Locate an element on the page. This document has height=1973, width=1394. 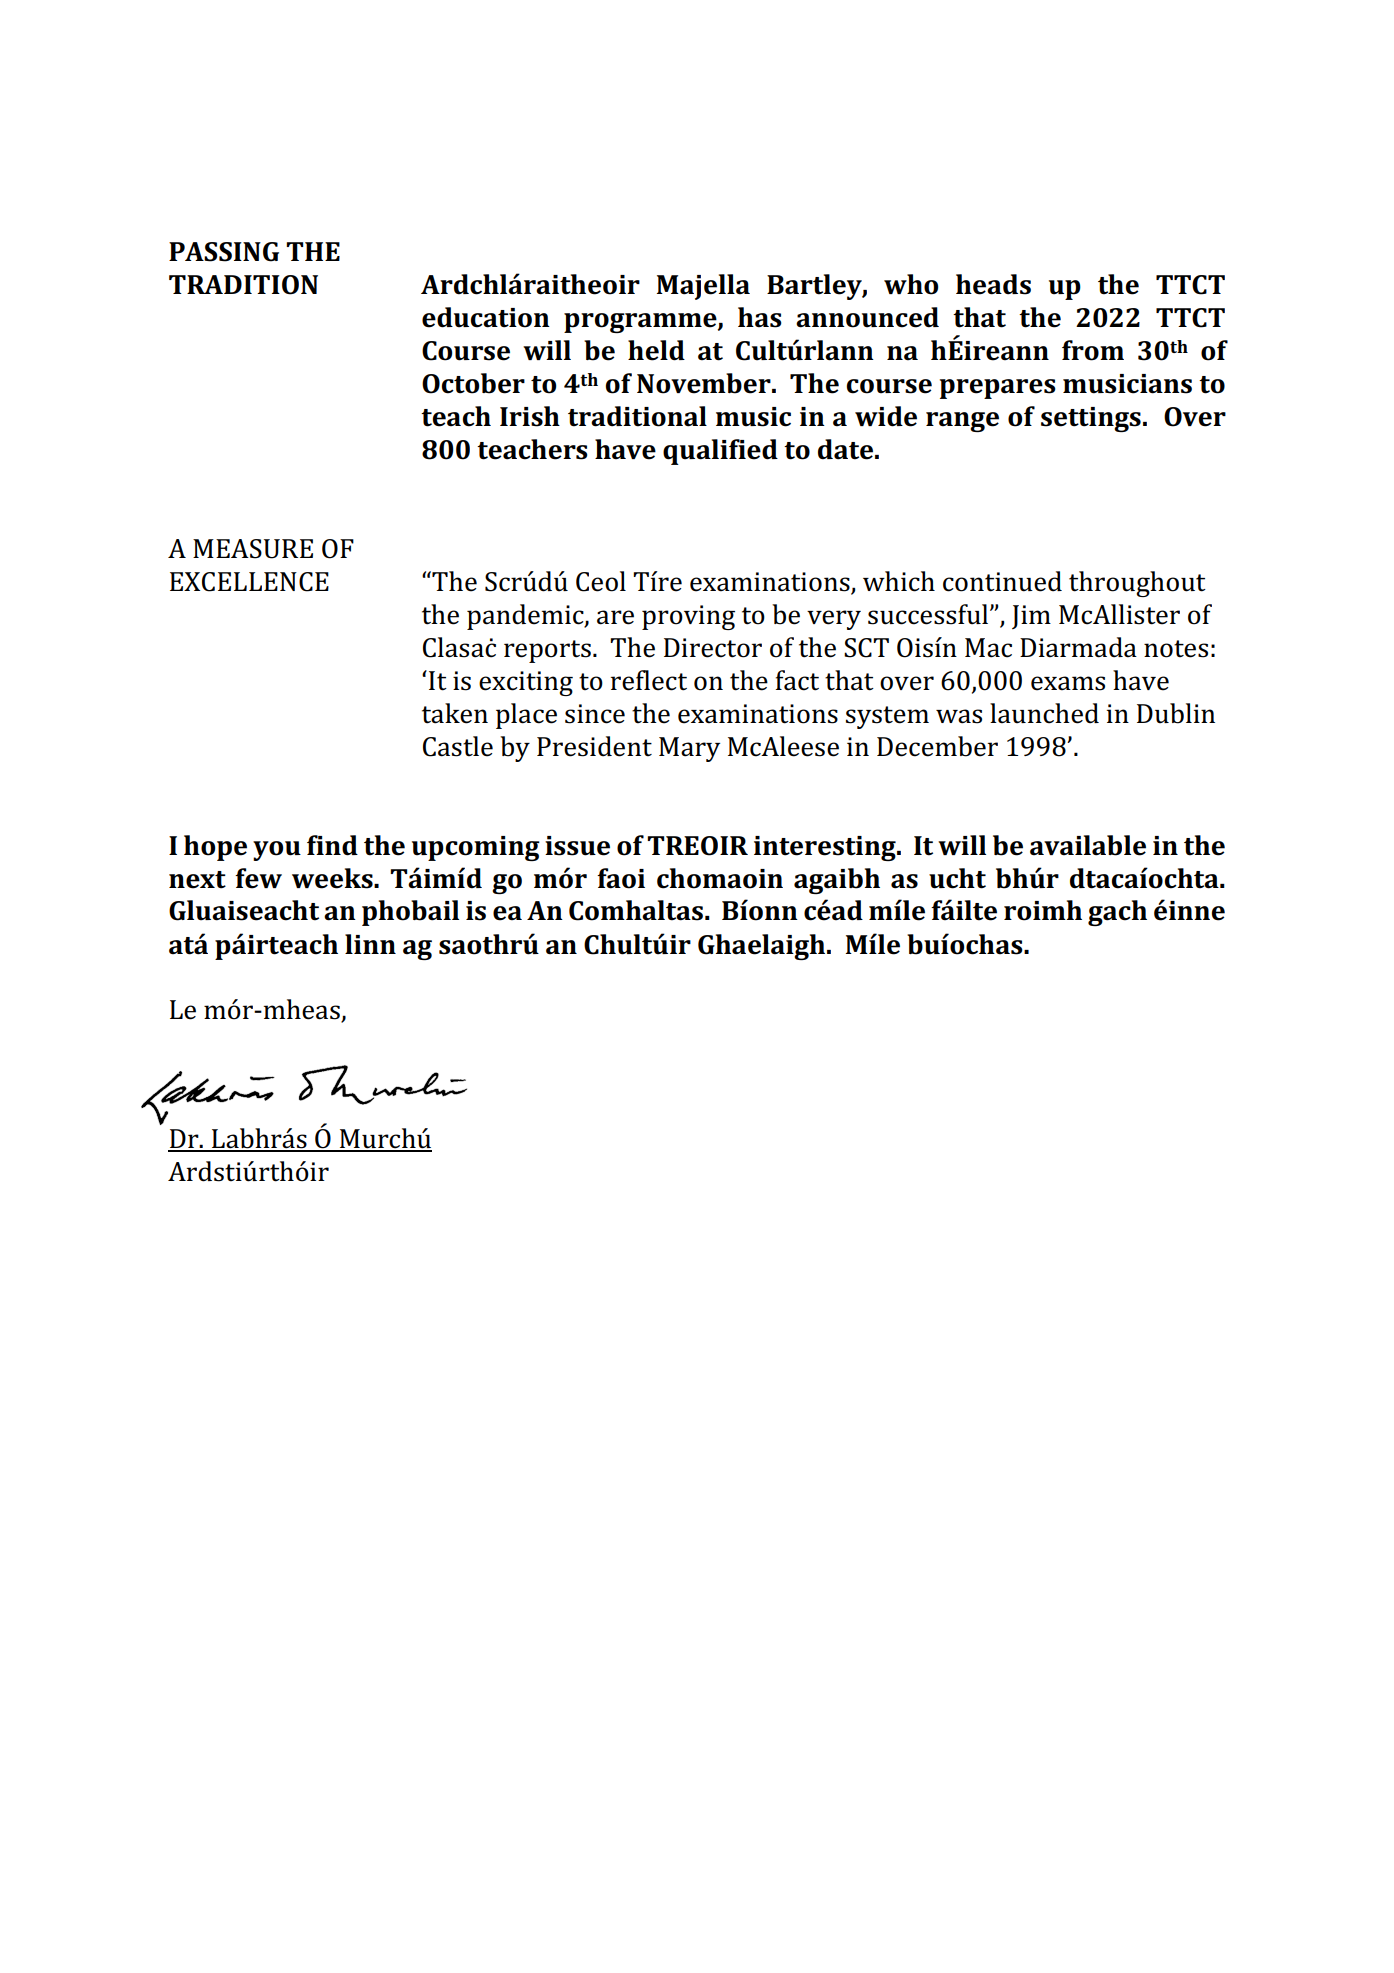
heads is located at coordinates (993, 284).
